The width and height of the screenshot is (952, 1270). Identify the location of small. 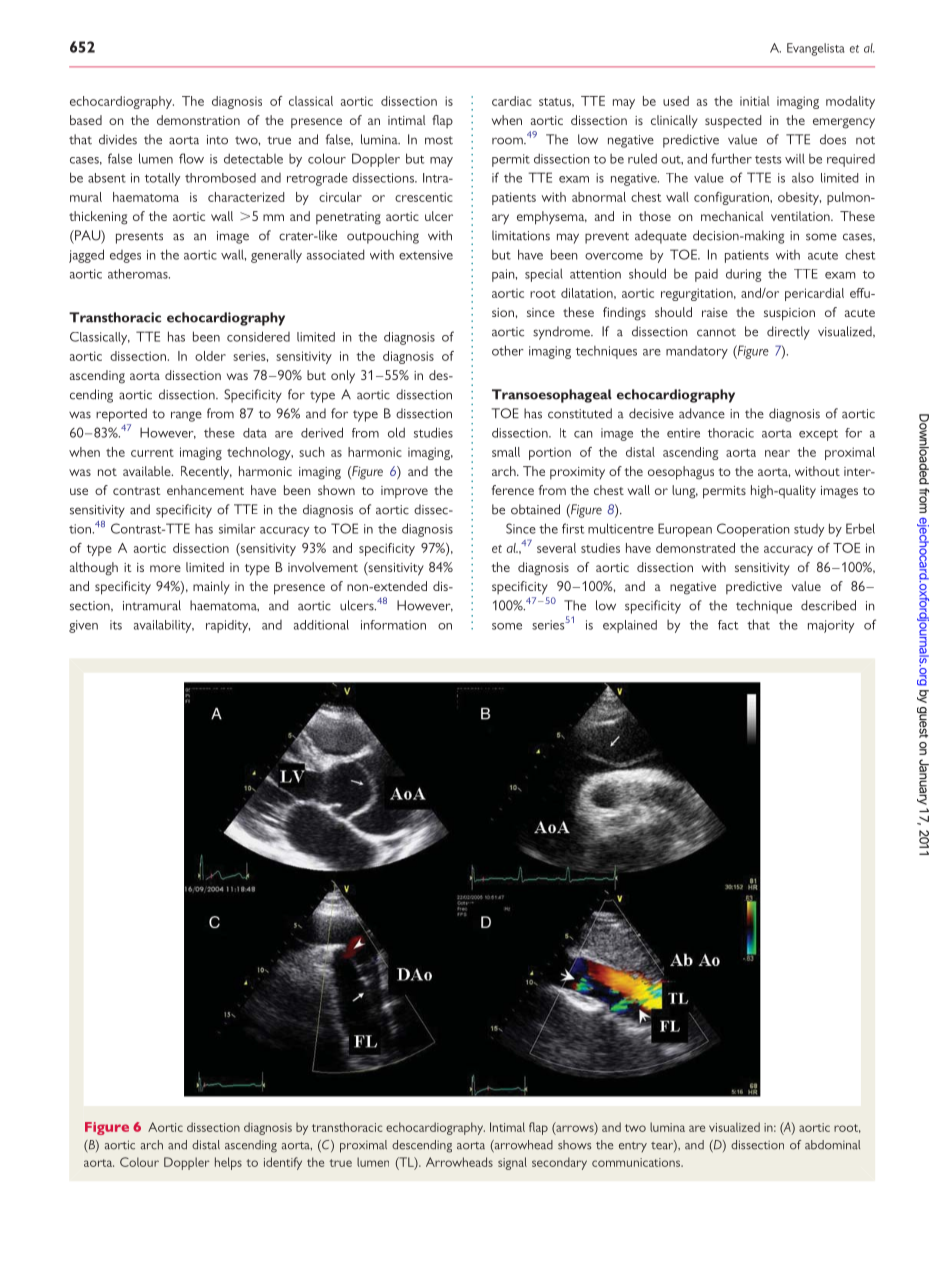
(506, 452).
